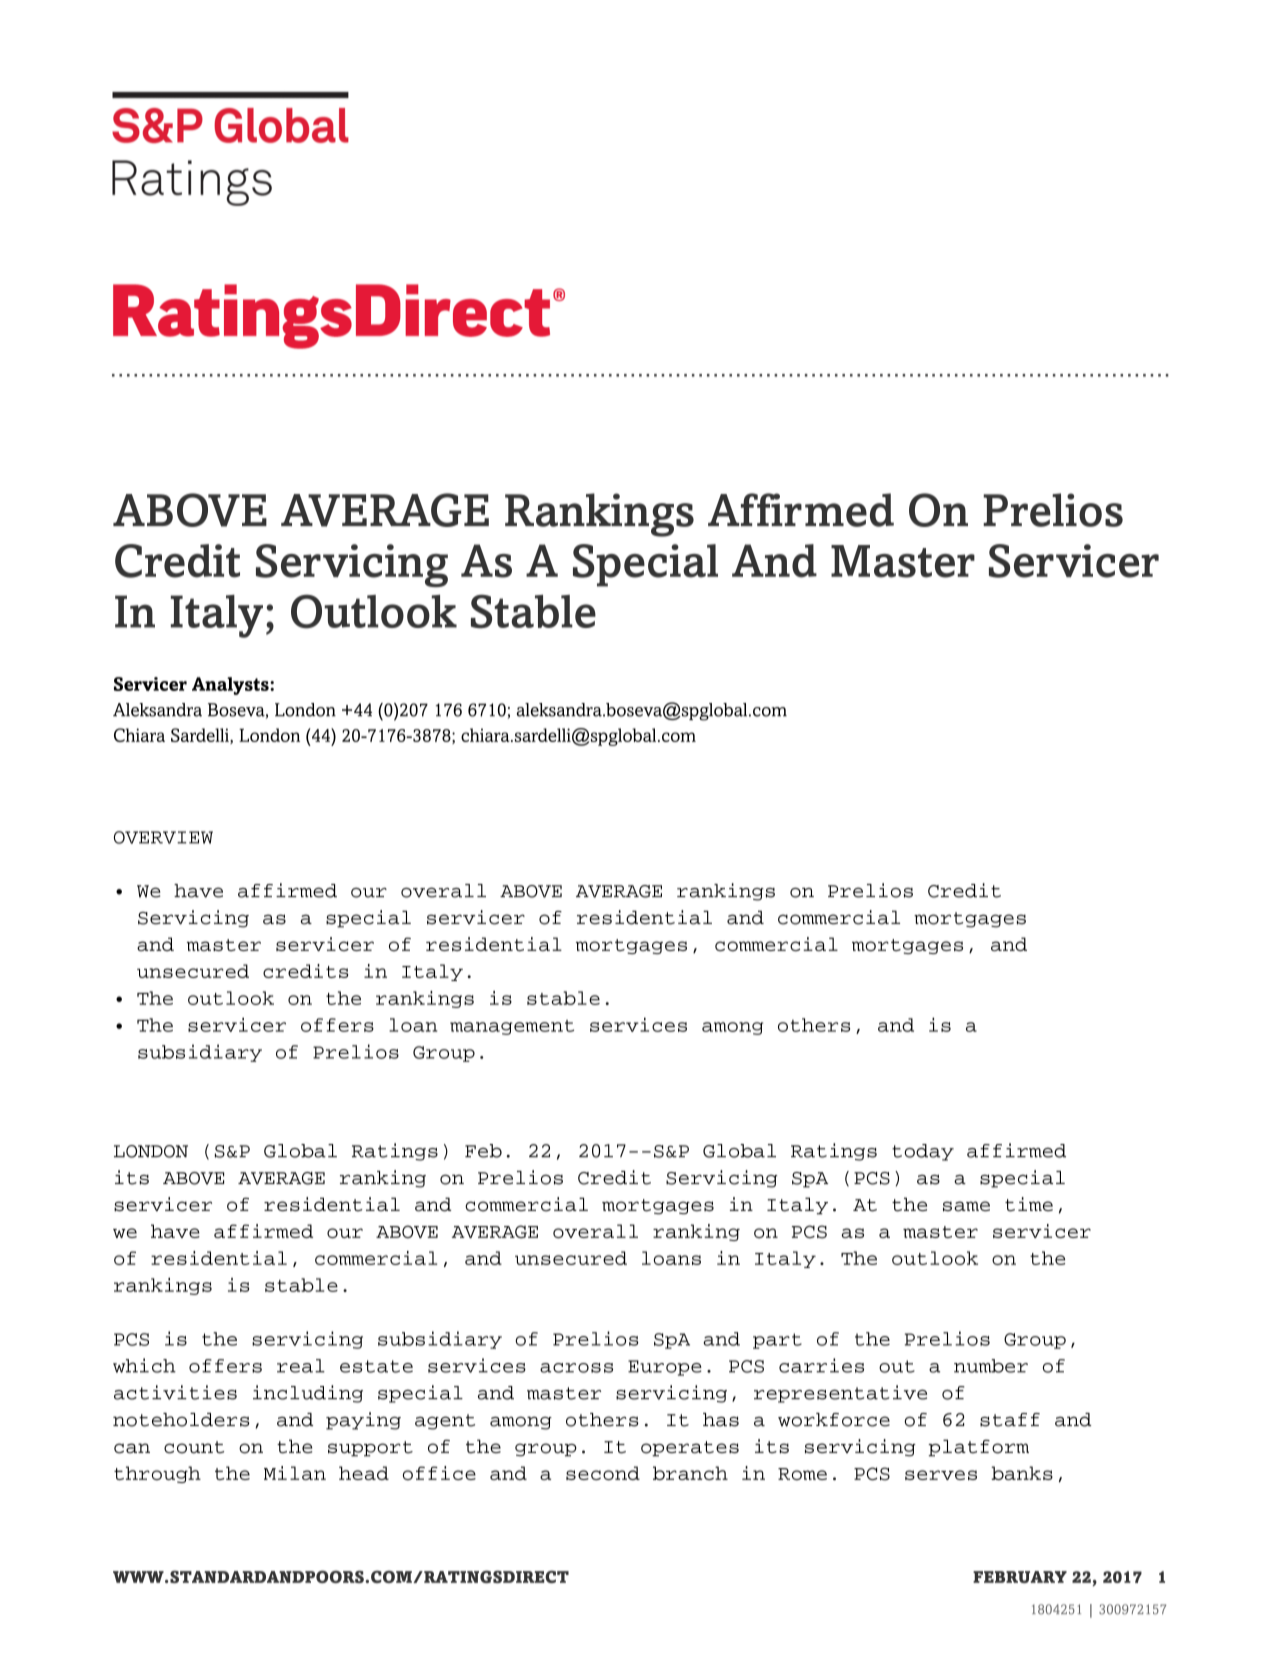  What do you see at coordinates (966, 1206) in the screenshot?
I see `same` at bounding box center [966, 1206].
